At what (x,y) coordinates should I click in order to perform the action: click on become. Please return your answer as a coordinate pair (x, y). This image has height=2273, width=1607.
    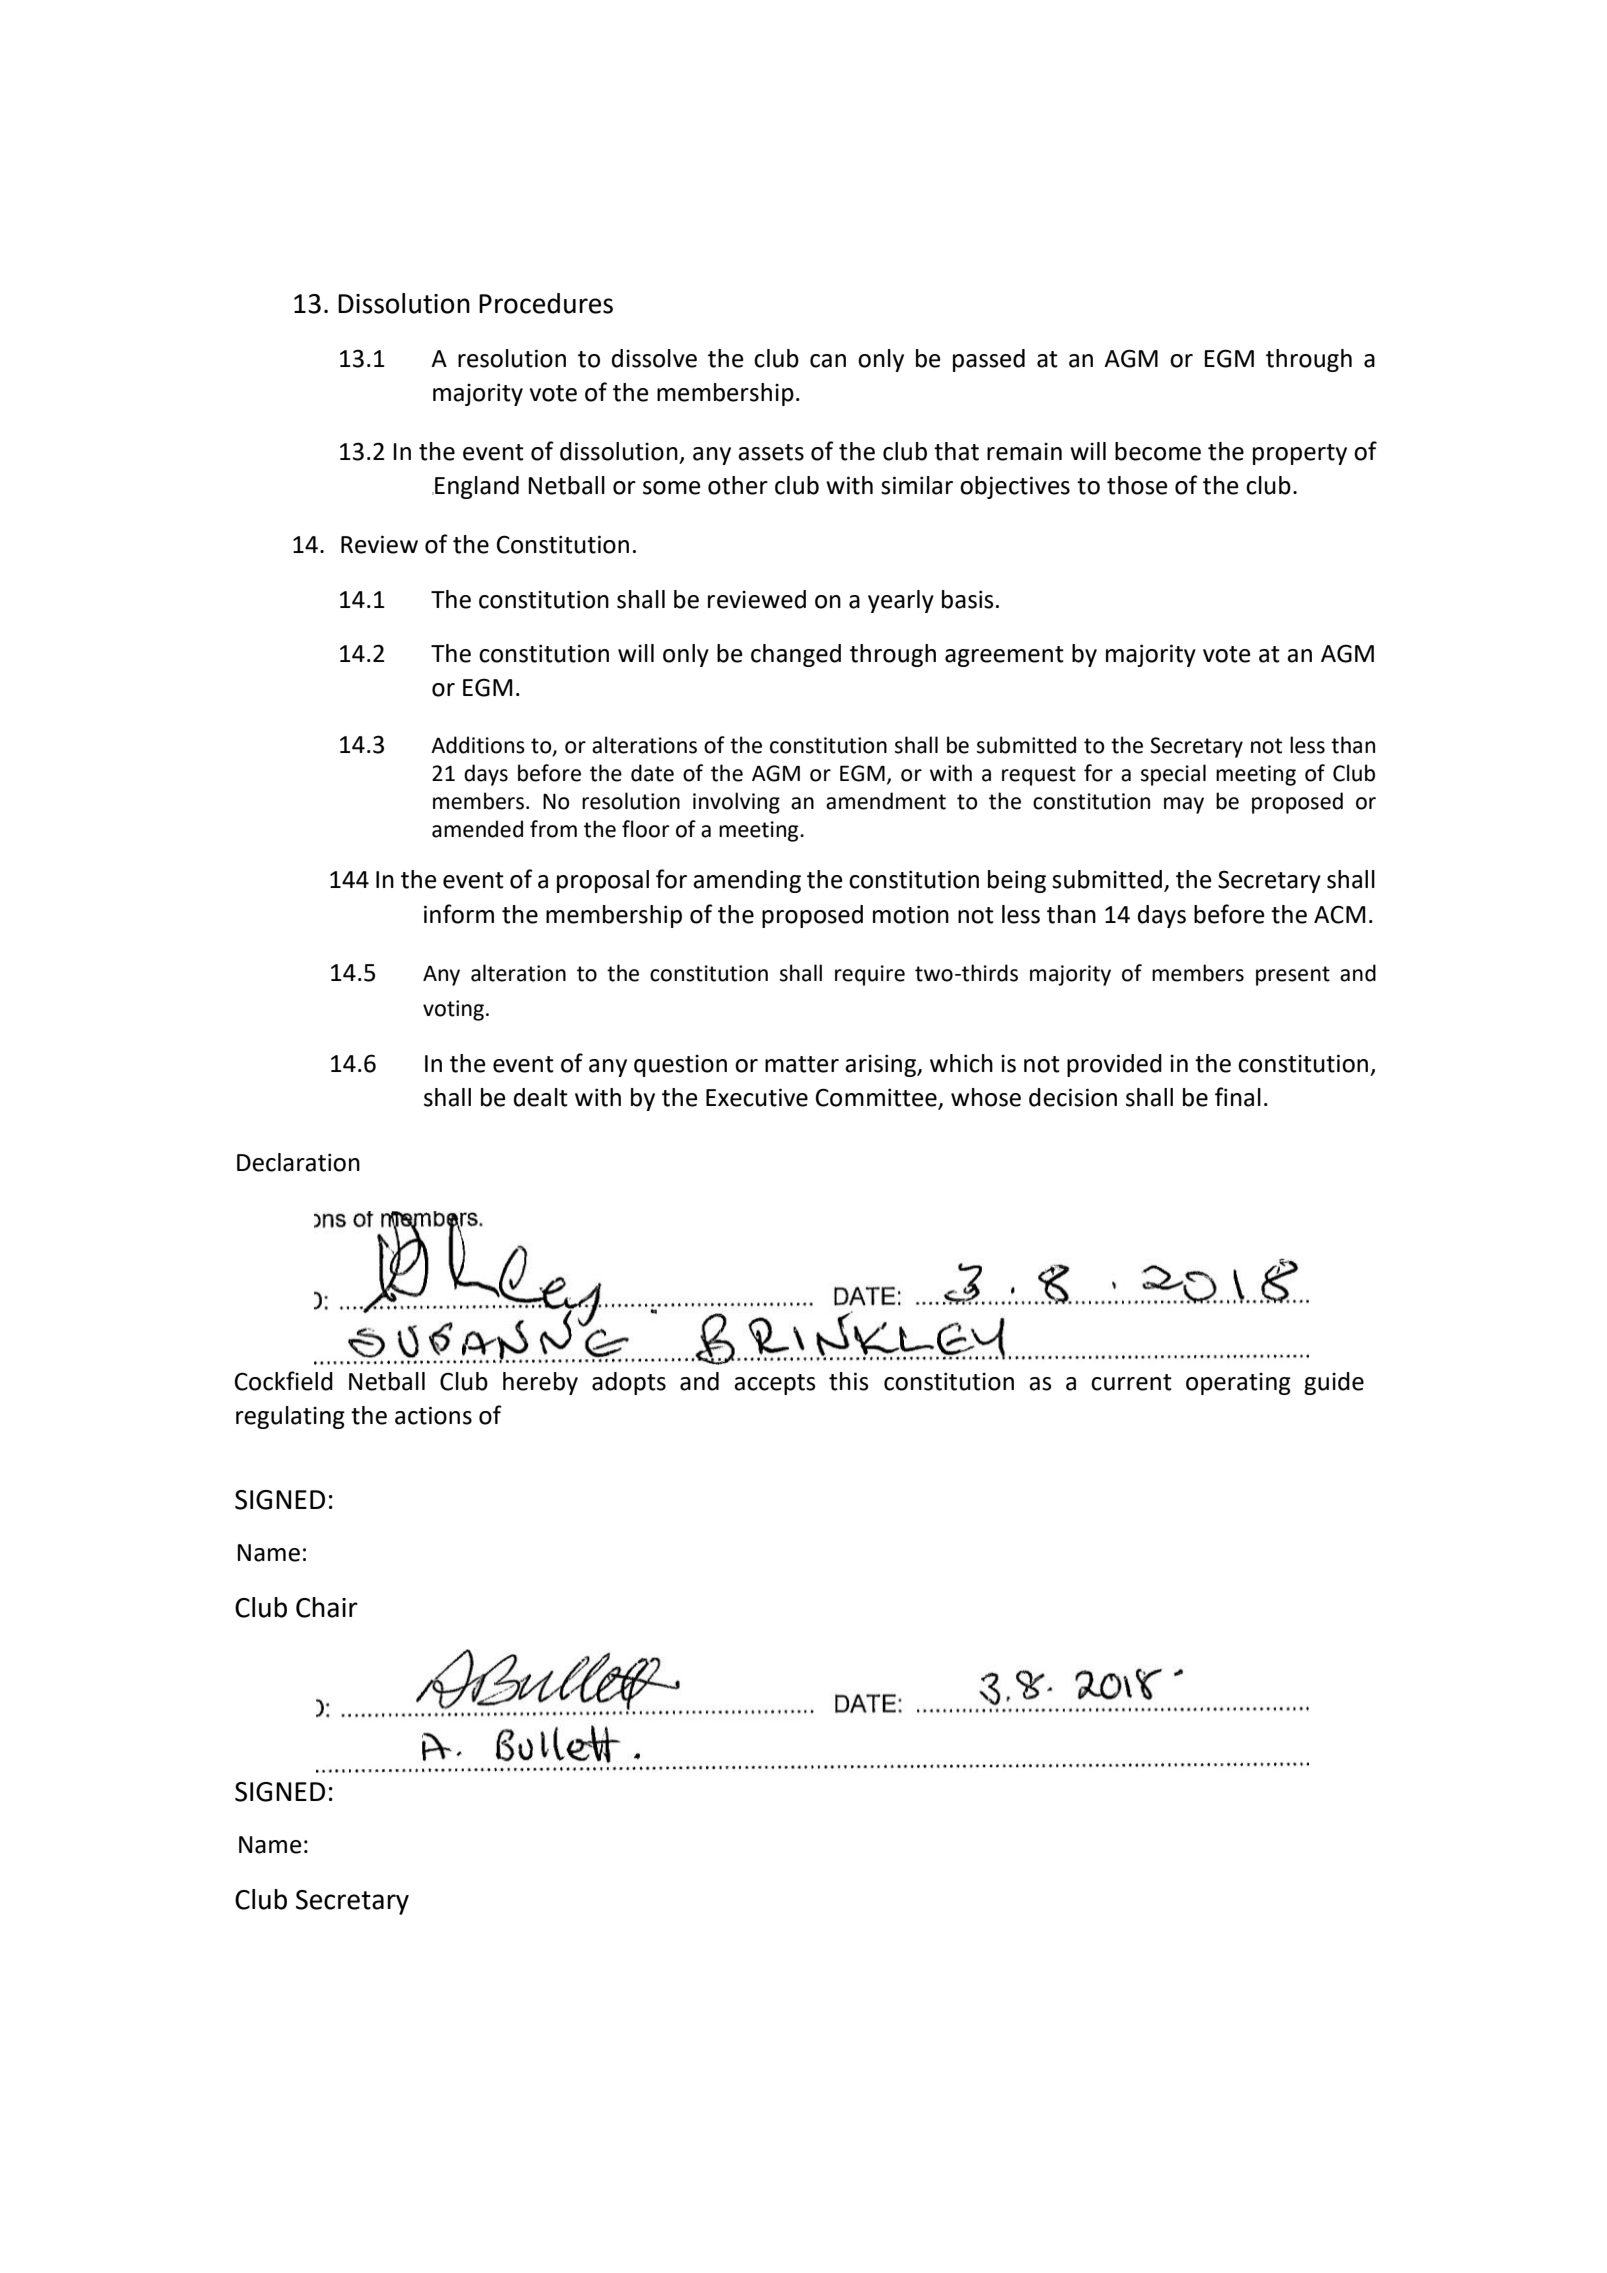
    Looking at the image, I should click on (1158, 451).
